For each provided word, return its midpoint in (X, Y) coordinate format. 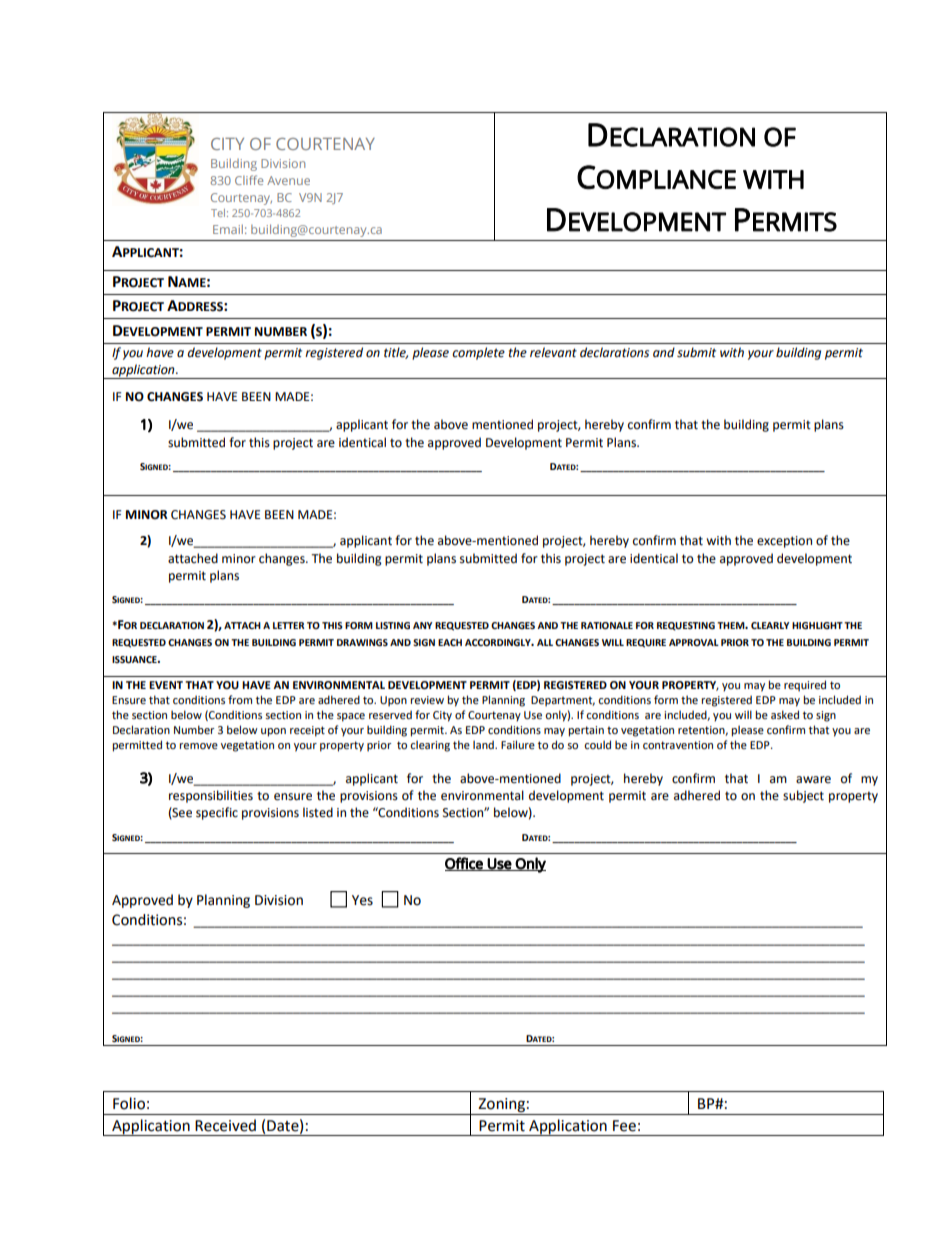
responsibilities (211, 796)
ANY (422, 625)
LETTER (289, 625)
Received (225, 1125)
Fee (624, 1126)
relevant (553, 352)
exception (784, 542)
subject (803, 796)
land (484, 744)
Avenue (288, 180)
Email (228, 229)
